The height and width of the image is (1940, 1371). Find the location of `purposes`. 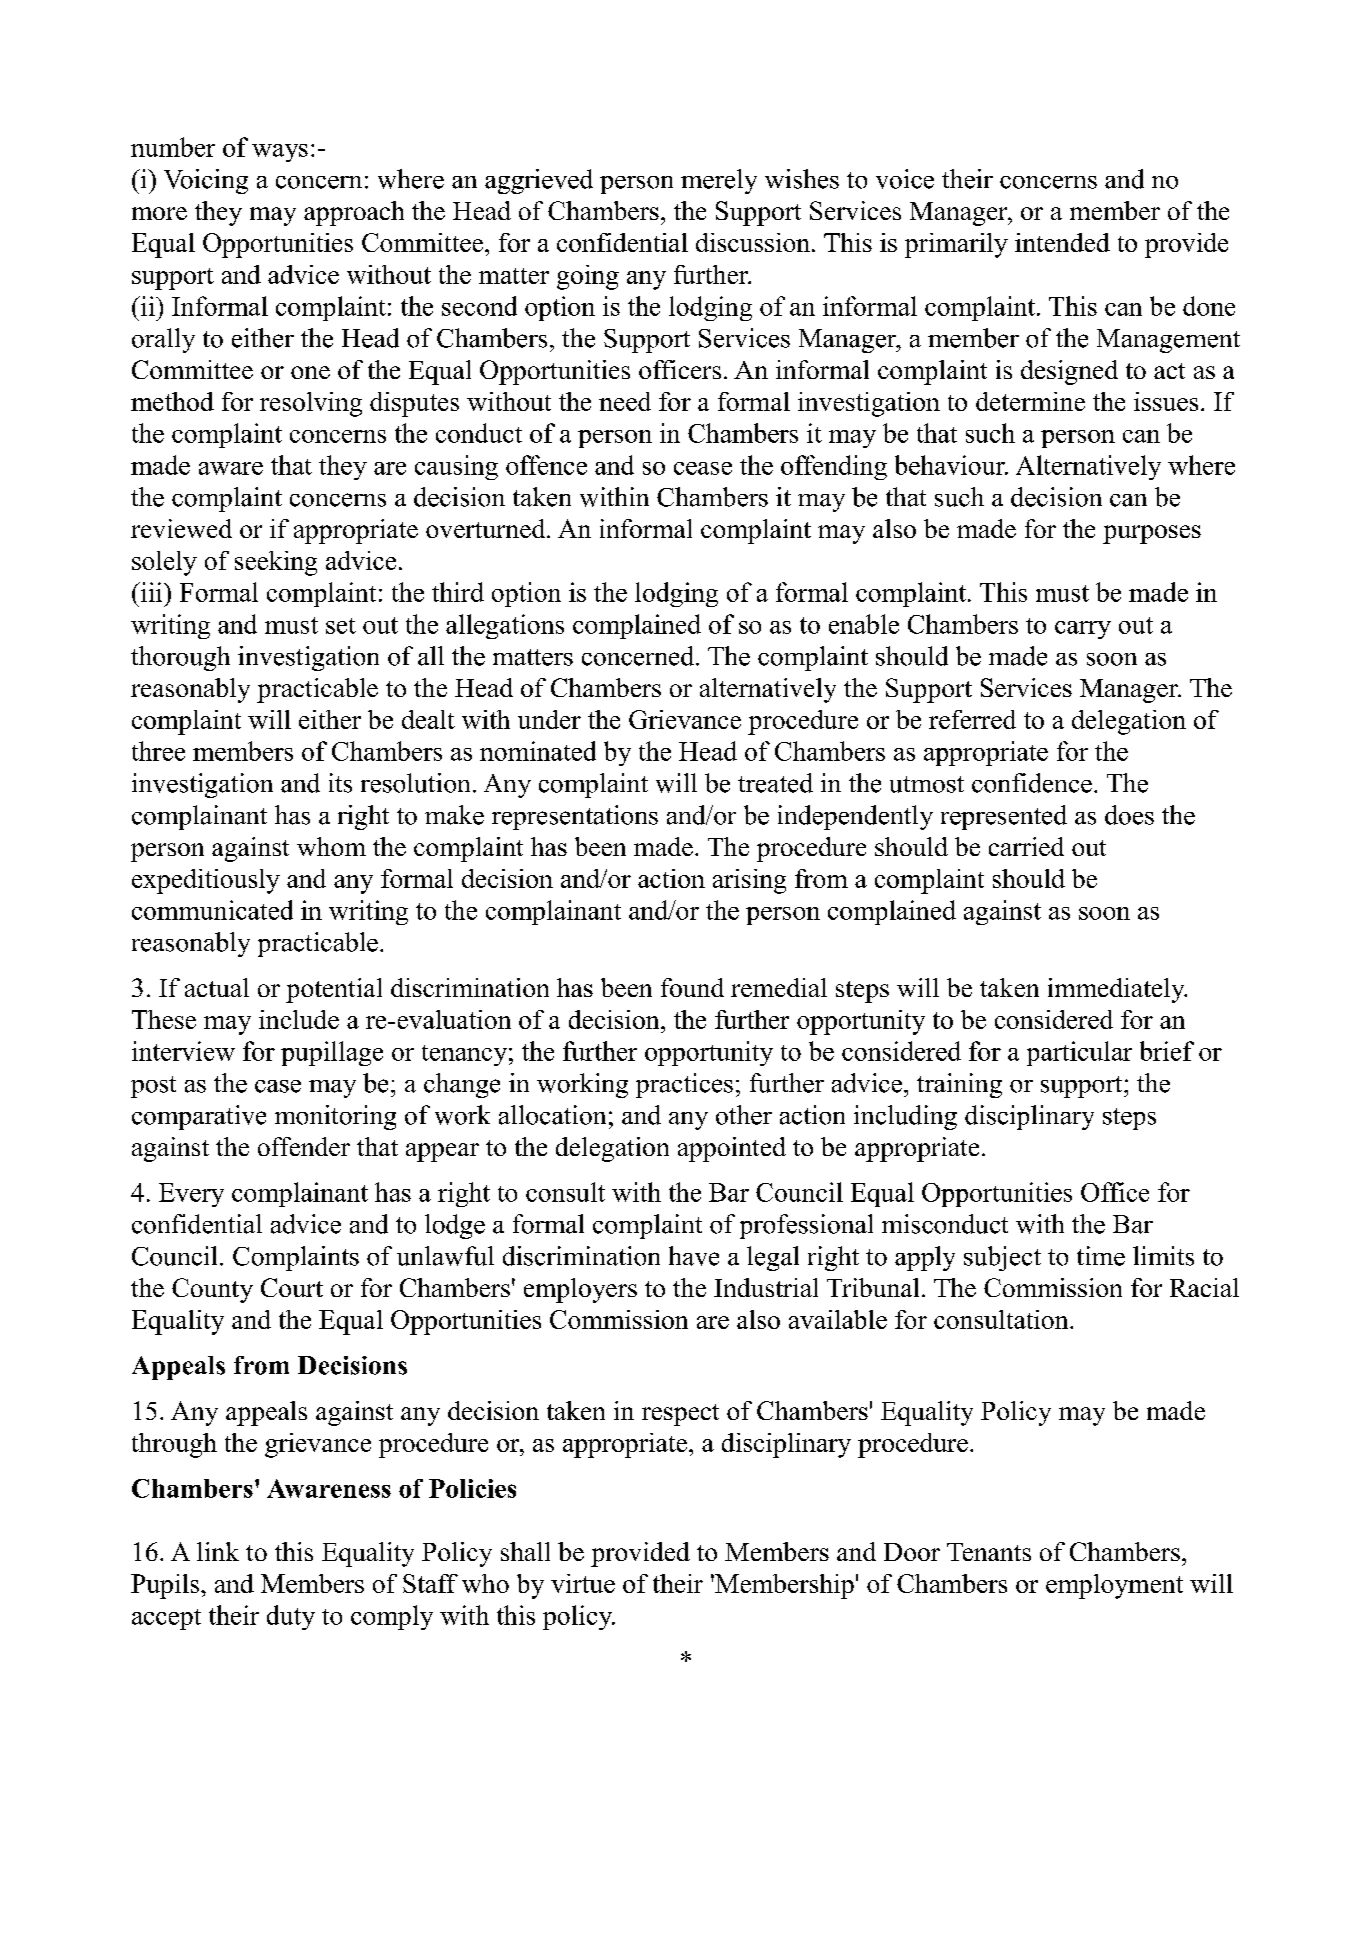

purposes is located at coordinates (1152, 534).
